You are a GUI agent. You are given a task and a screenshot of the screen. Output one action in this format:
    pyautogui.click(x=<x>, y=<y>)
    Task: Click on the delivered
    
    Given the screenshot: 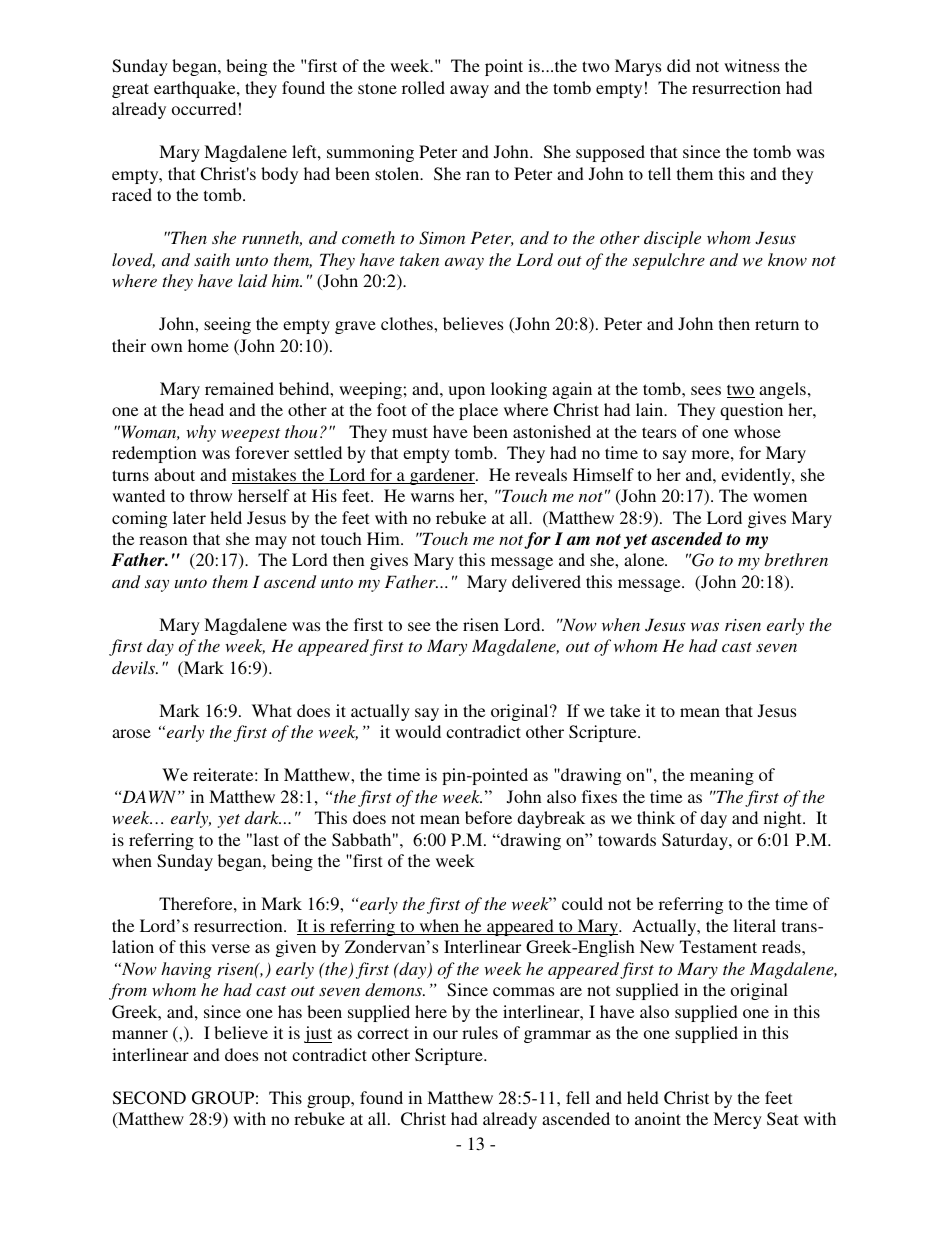 What is the action you would take?
    pyautogui.click(x=546, y=581)
